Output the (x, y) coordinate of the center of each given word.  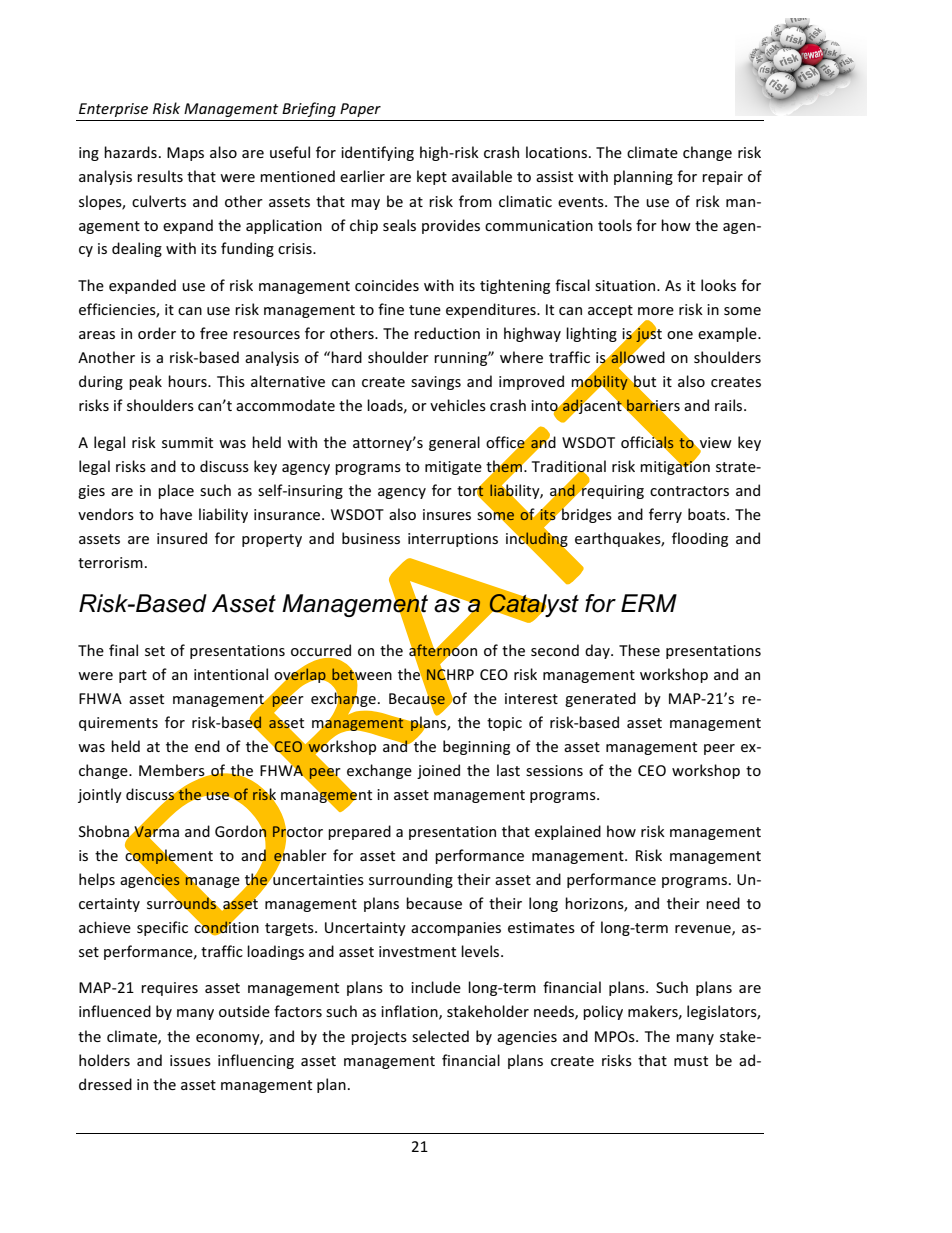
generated (600, 699)
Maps (185, 154)
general (454, 443)
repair (722, 178)
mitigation (675, 467)
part (133, 676)
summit (187, 442)
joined (438, 771)
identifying (377, 153)
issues (190, 1060)
